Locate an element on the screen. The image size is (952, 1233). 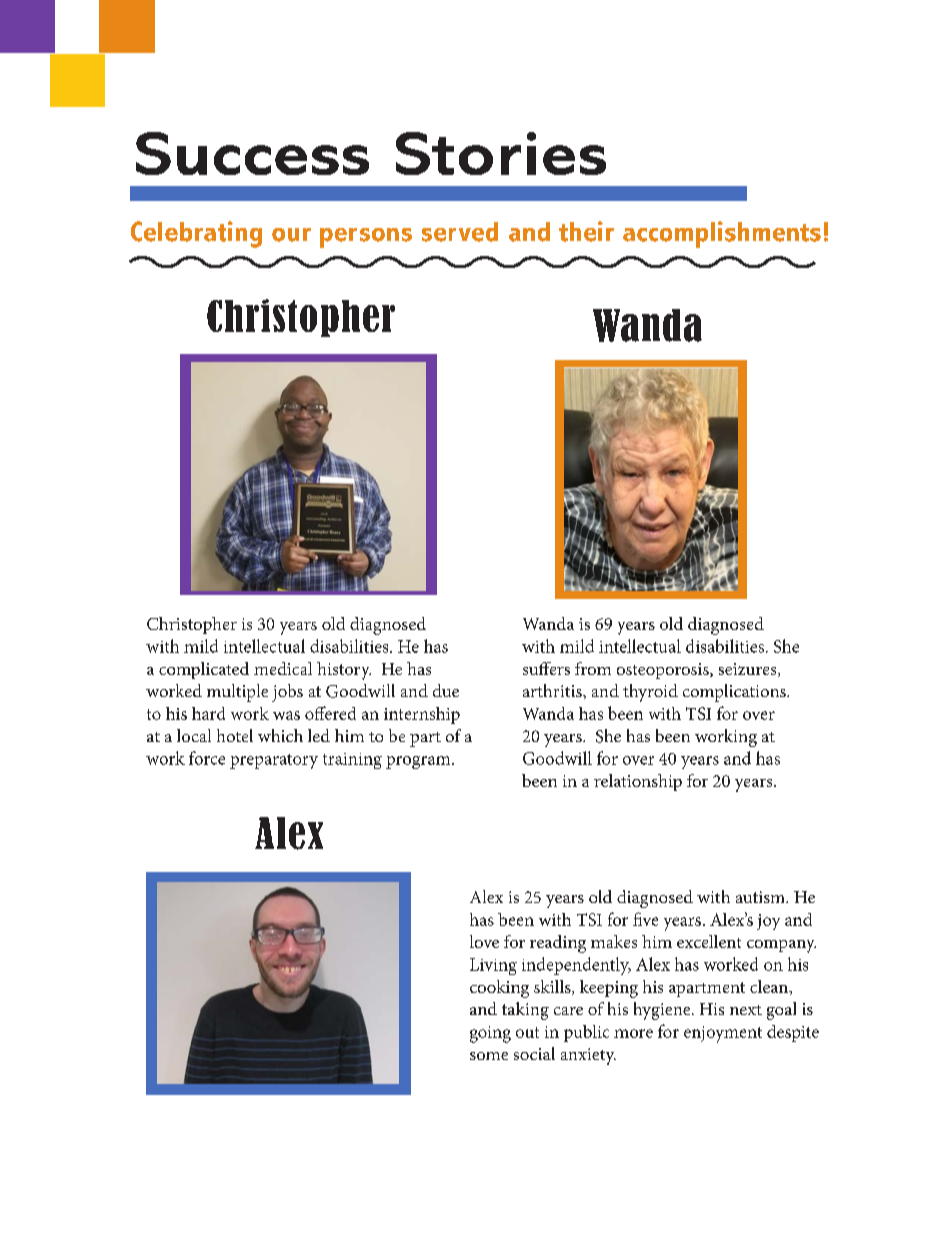
complications is located at coordinates (735, 693).
